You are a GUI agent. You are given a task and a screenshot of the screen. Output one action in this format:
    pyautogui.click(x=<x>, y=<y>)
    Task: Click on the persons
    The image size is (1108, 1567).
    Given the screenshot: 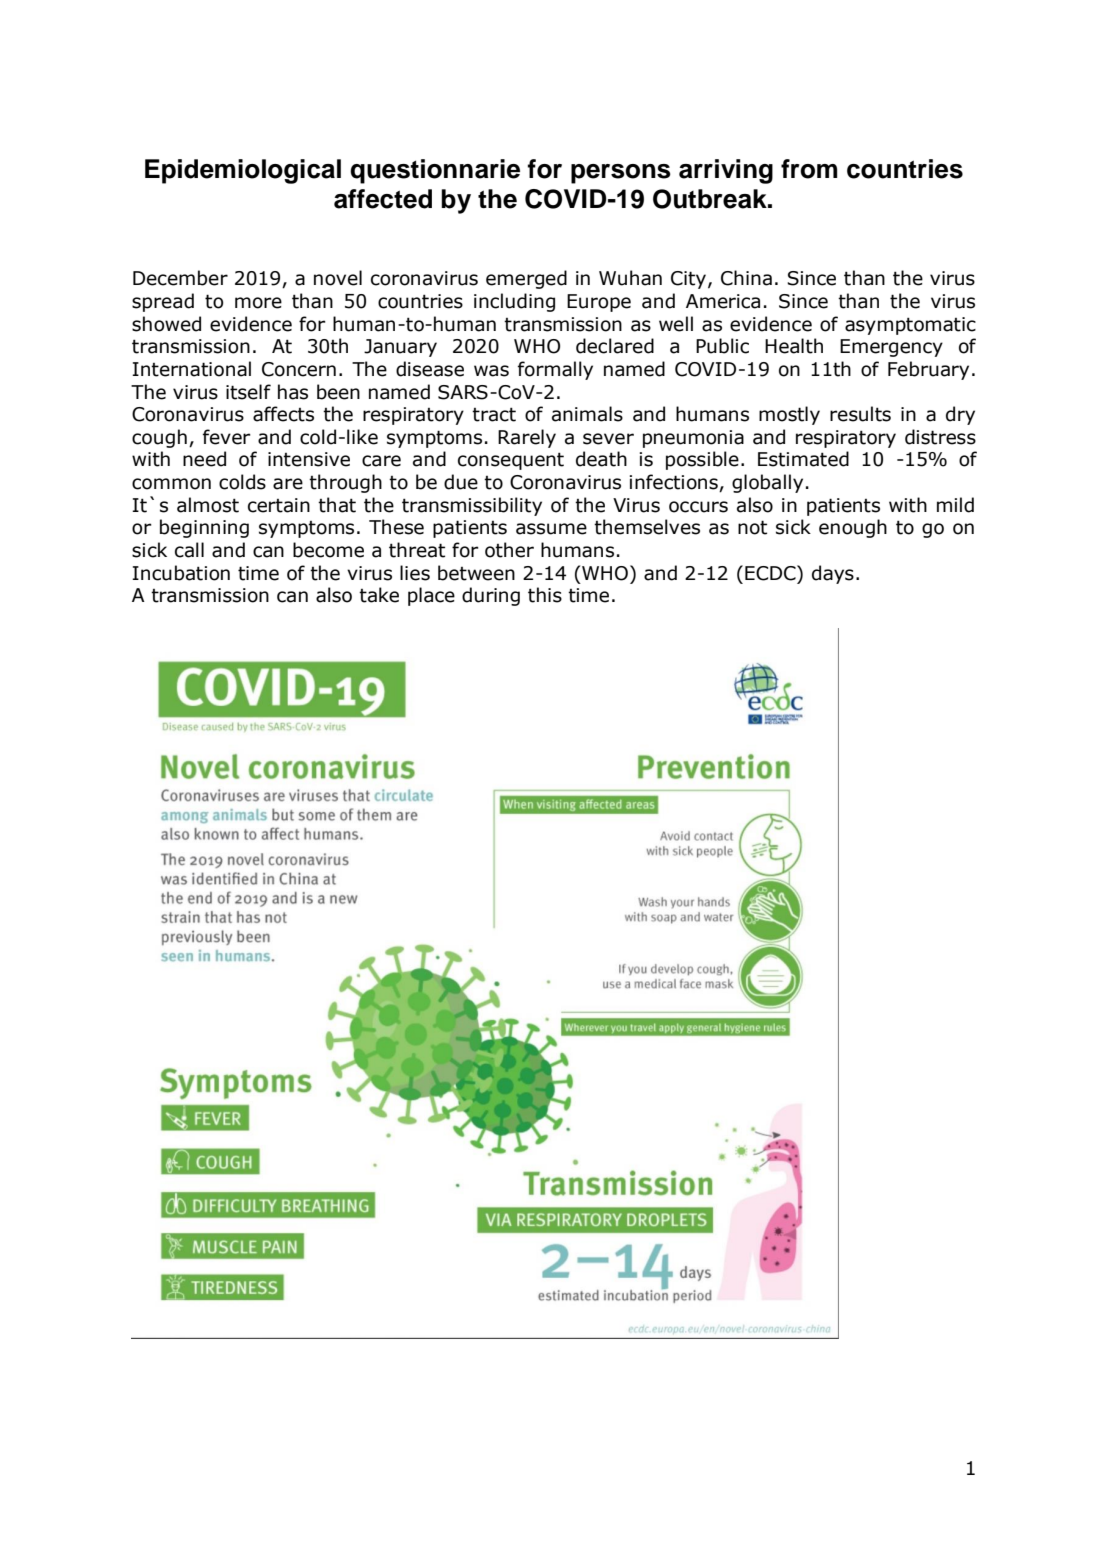 What is the action you would take?
    pyautogui.click(x=621, y=174)
